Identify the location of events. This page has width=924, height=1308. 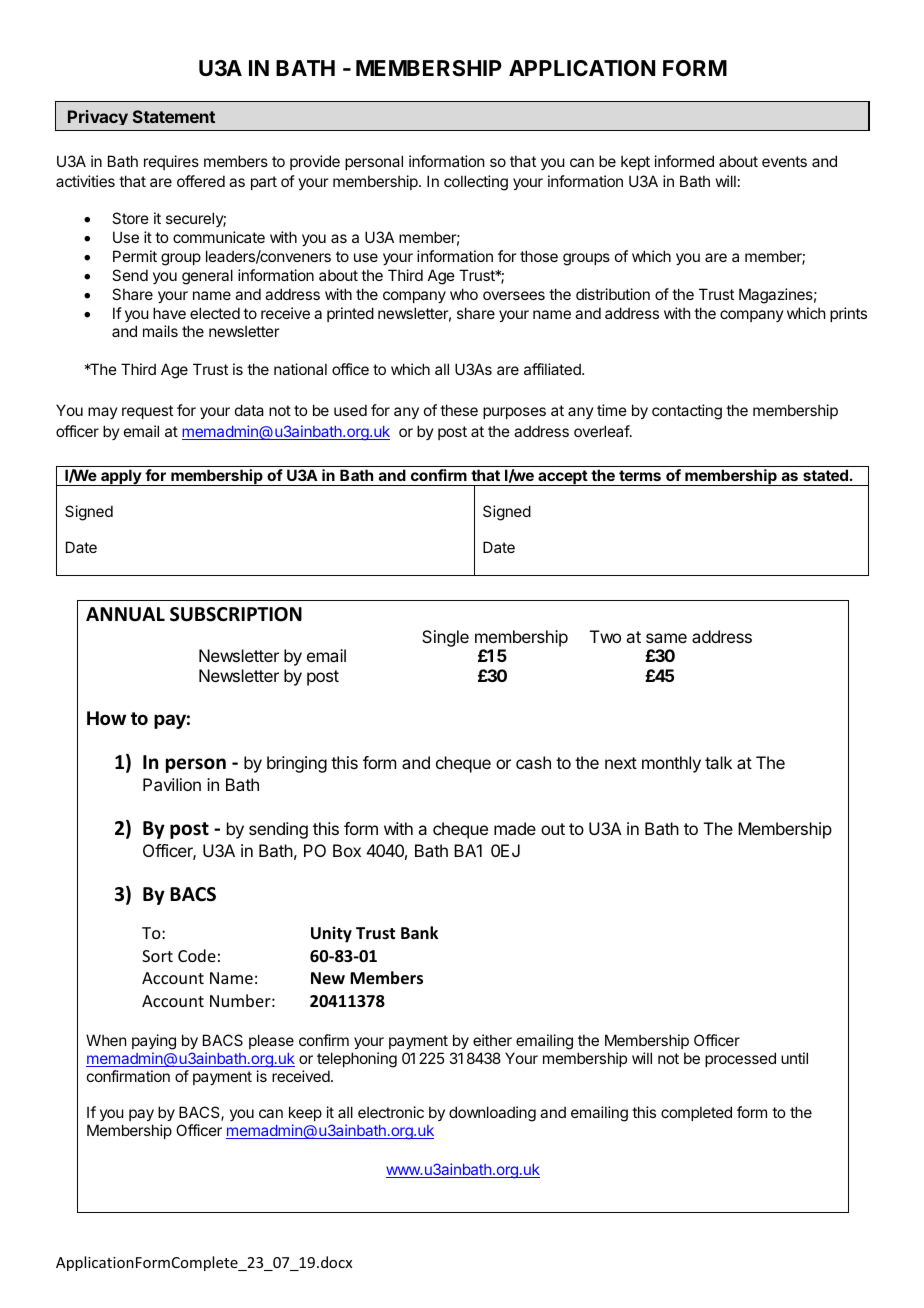
(784, 161).
